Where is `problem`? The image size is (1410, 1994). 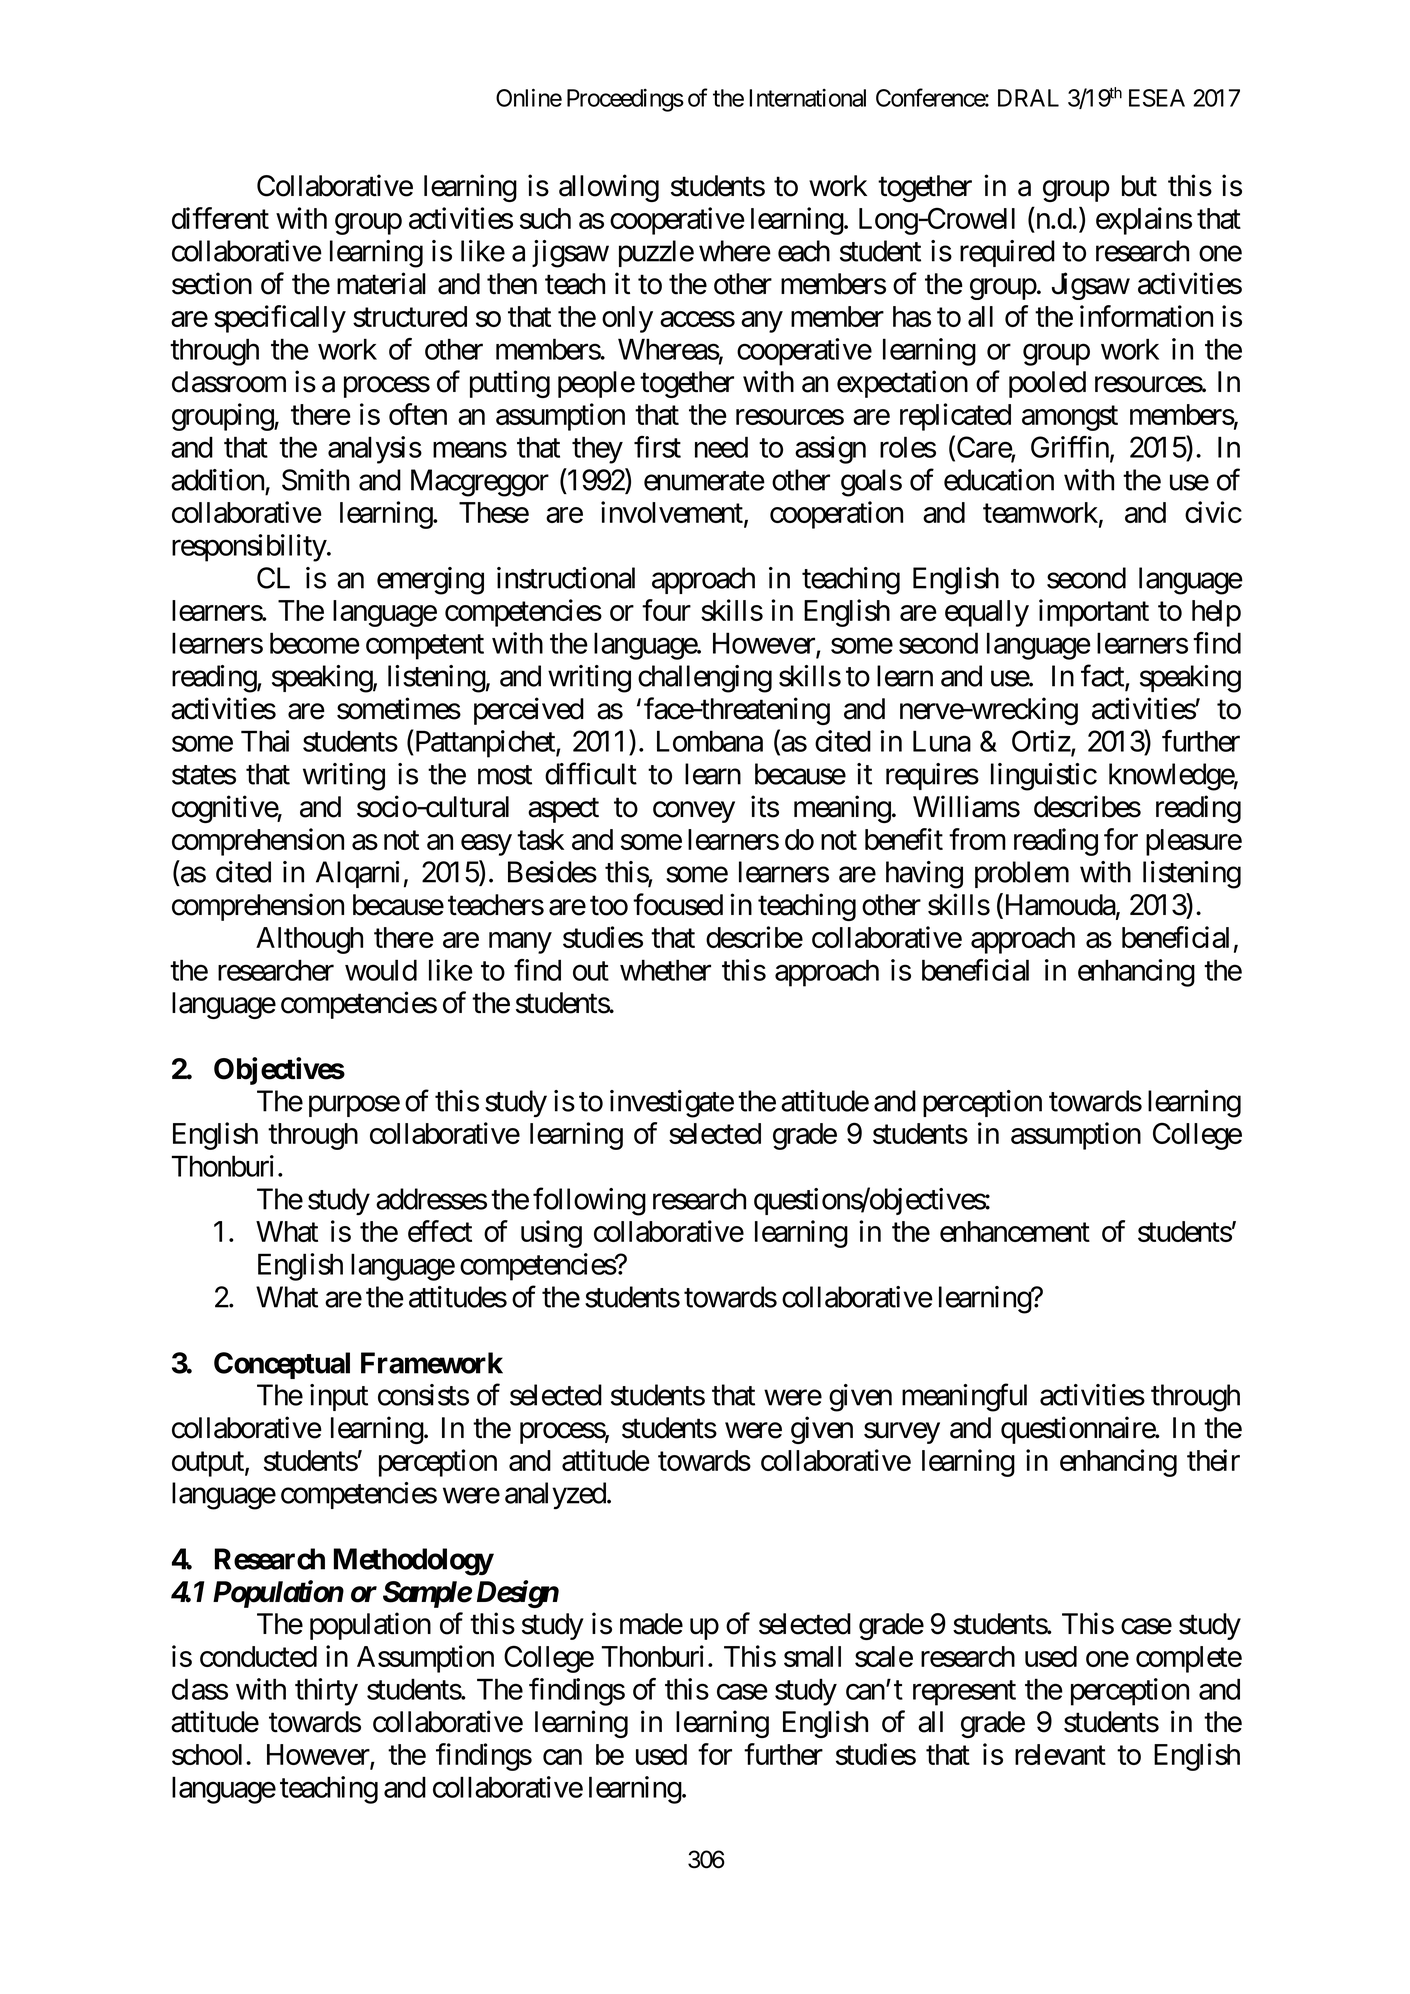 problem is located at coordinates (1022, 874).
